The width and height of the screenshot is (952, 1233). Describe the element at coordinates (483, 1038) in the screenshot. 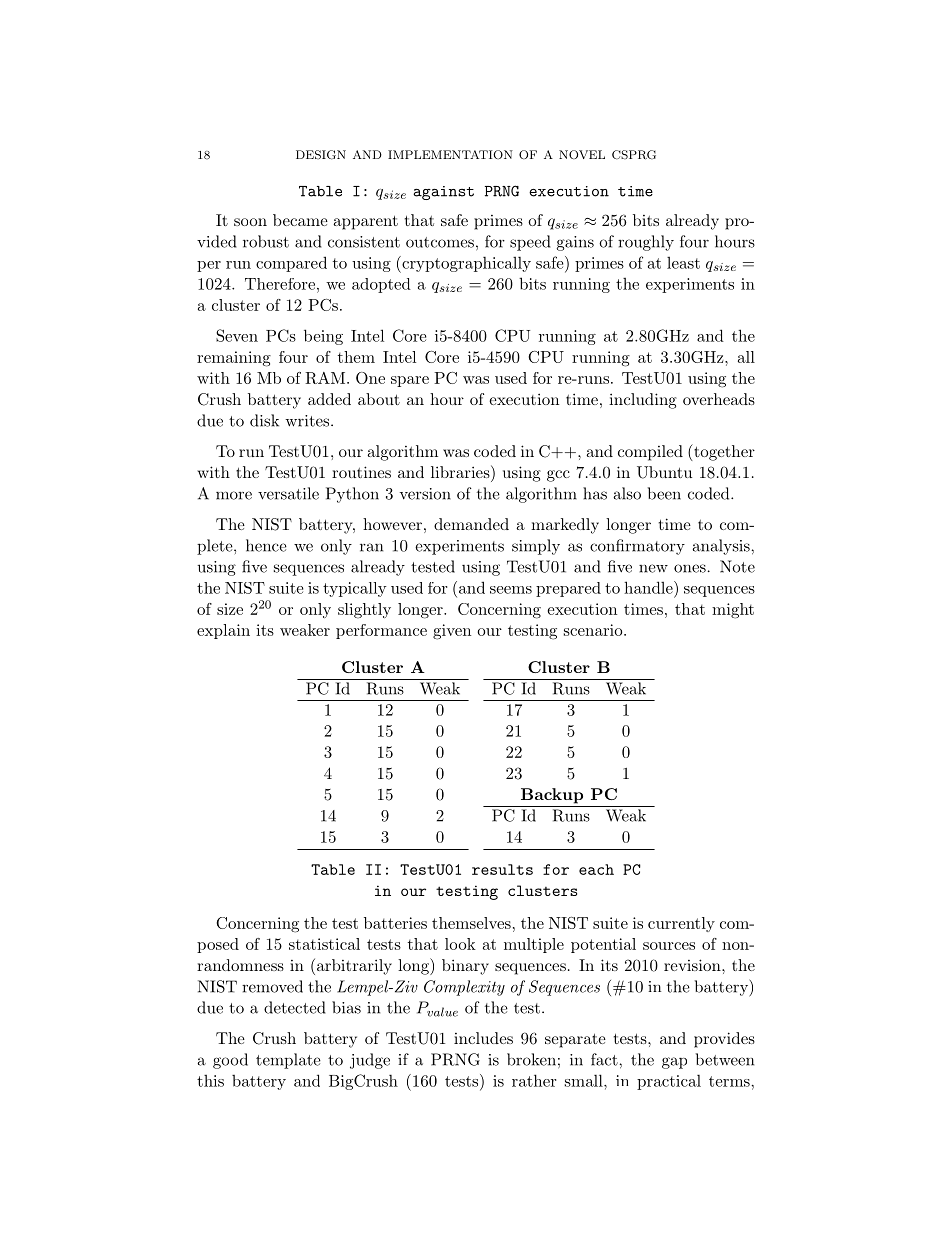

I see `includes` at that location.
